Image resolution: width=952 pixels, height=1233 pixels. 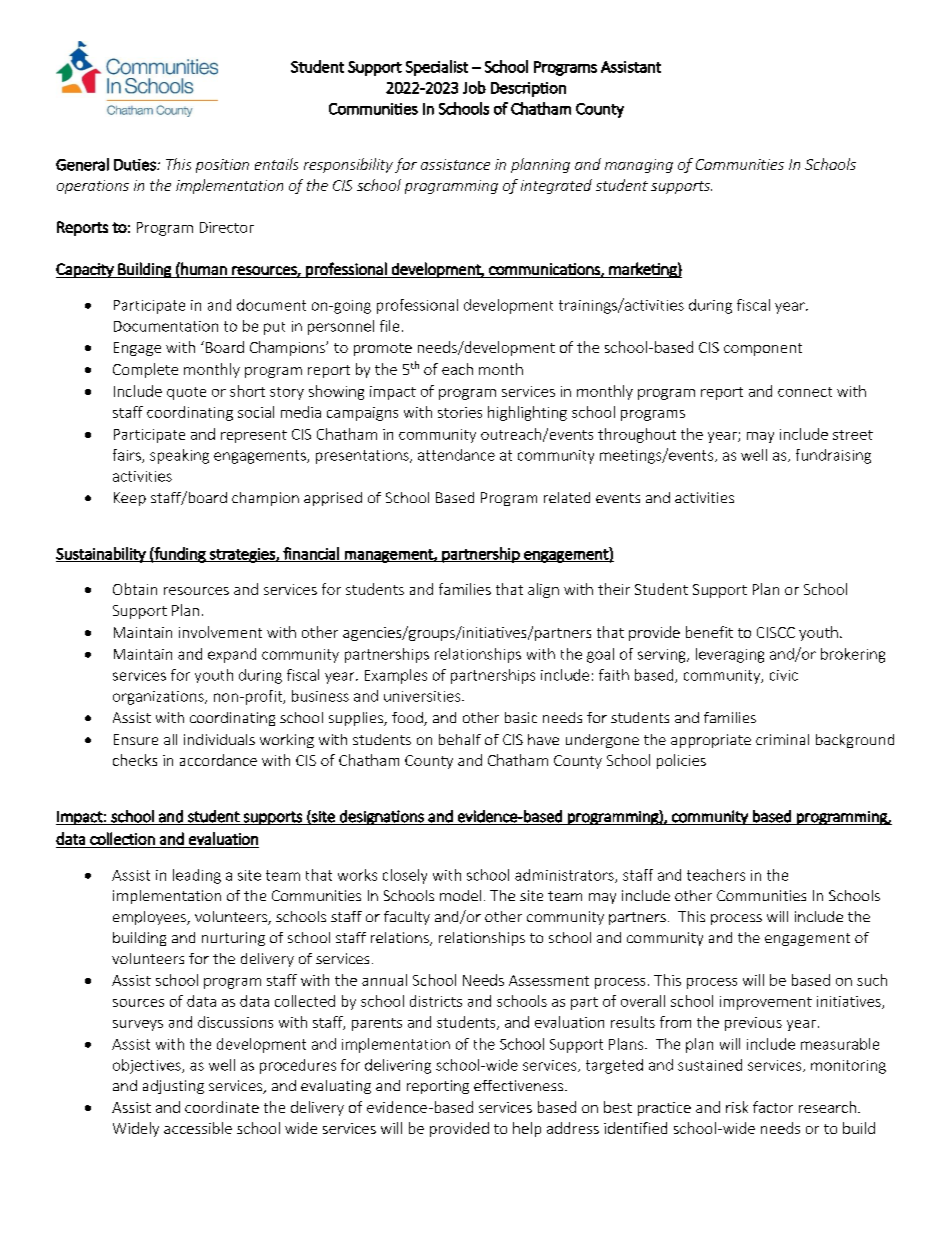 I want to click on managing, so click(x=639, y=166).
